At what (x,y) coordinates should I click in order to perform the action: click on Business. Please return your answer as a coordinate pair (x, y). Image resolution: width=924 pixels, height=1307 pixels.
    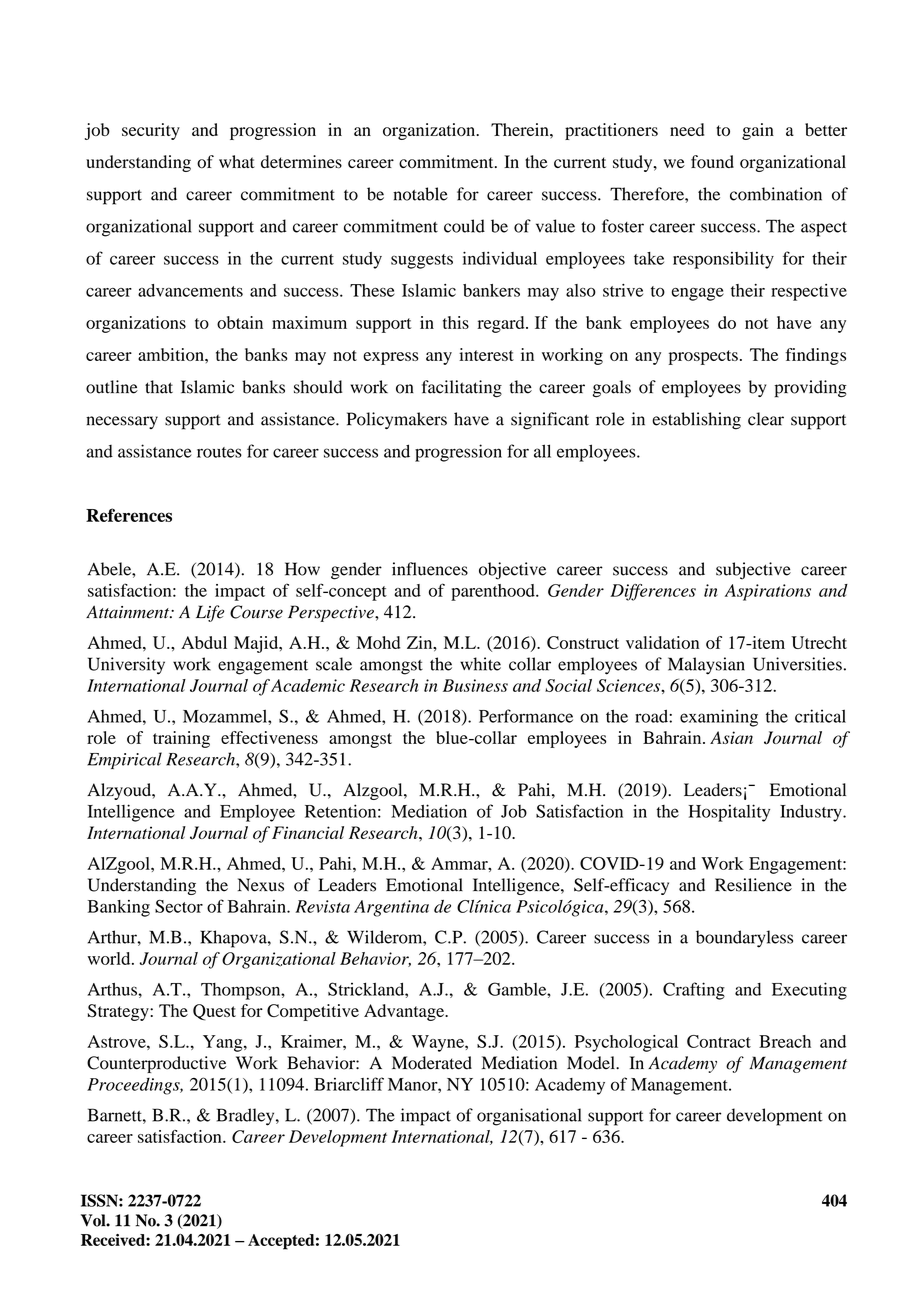
    Looking at the image, I should click on (475, 685).
